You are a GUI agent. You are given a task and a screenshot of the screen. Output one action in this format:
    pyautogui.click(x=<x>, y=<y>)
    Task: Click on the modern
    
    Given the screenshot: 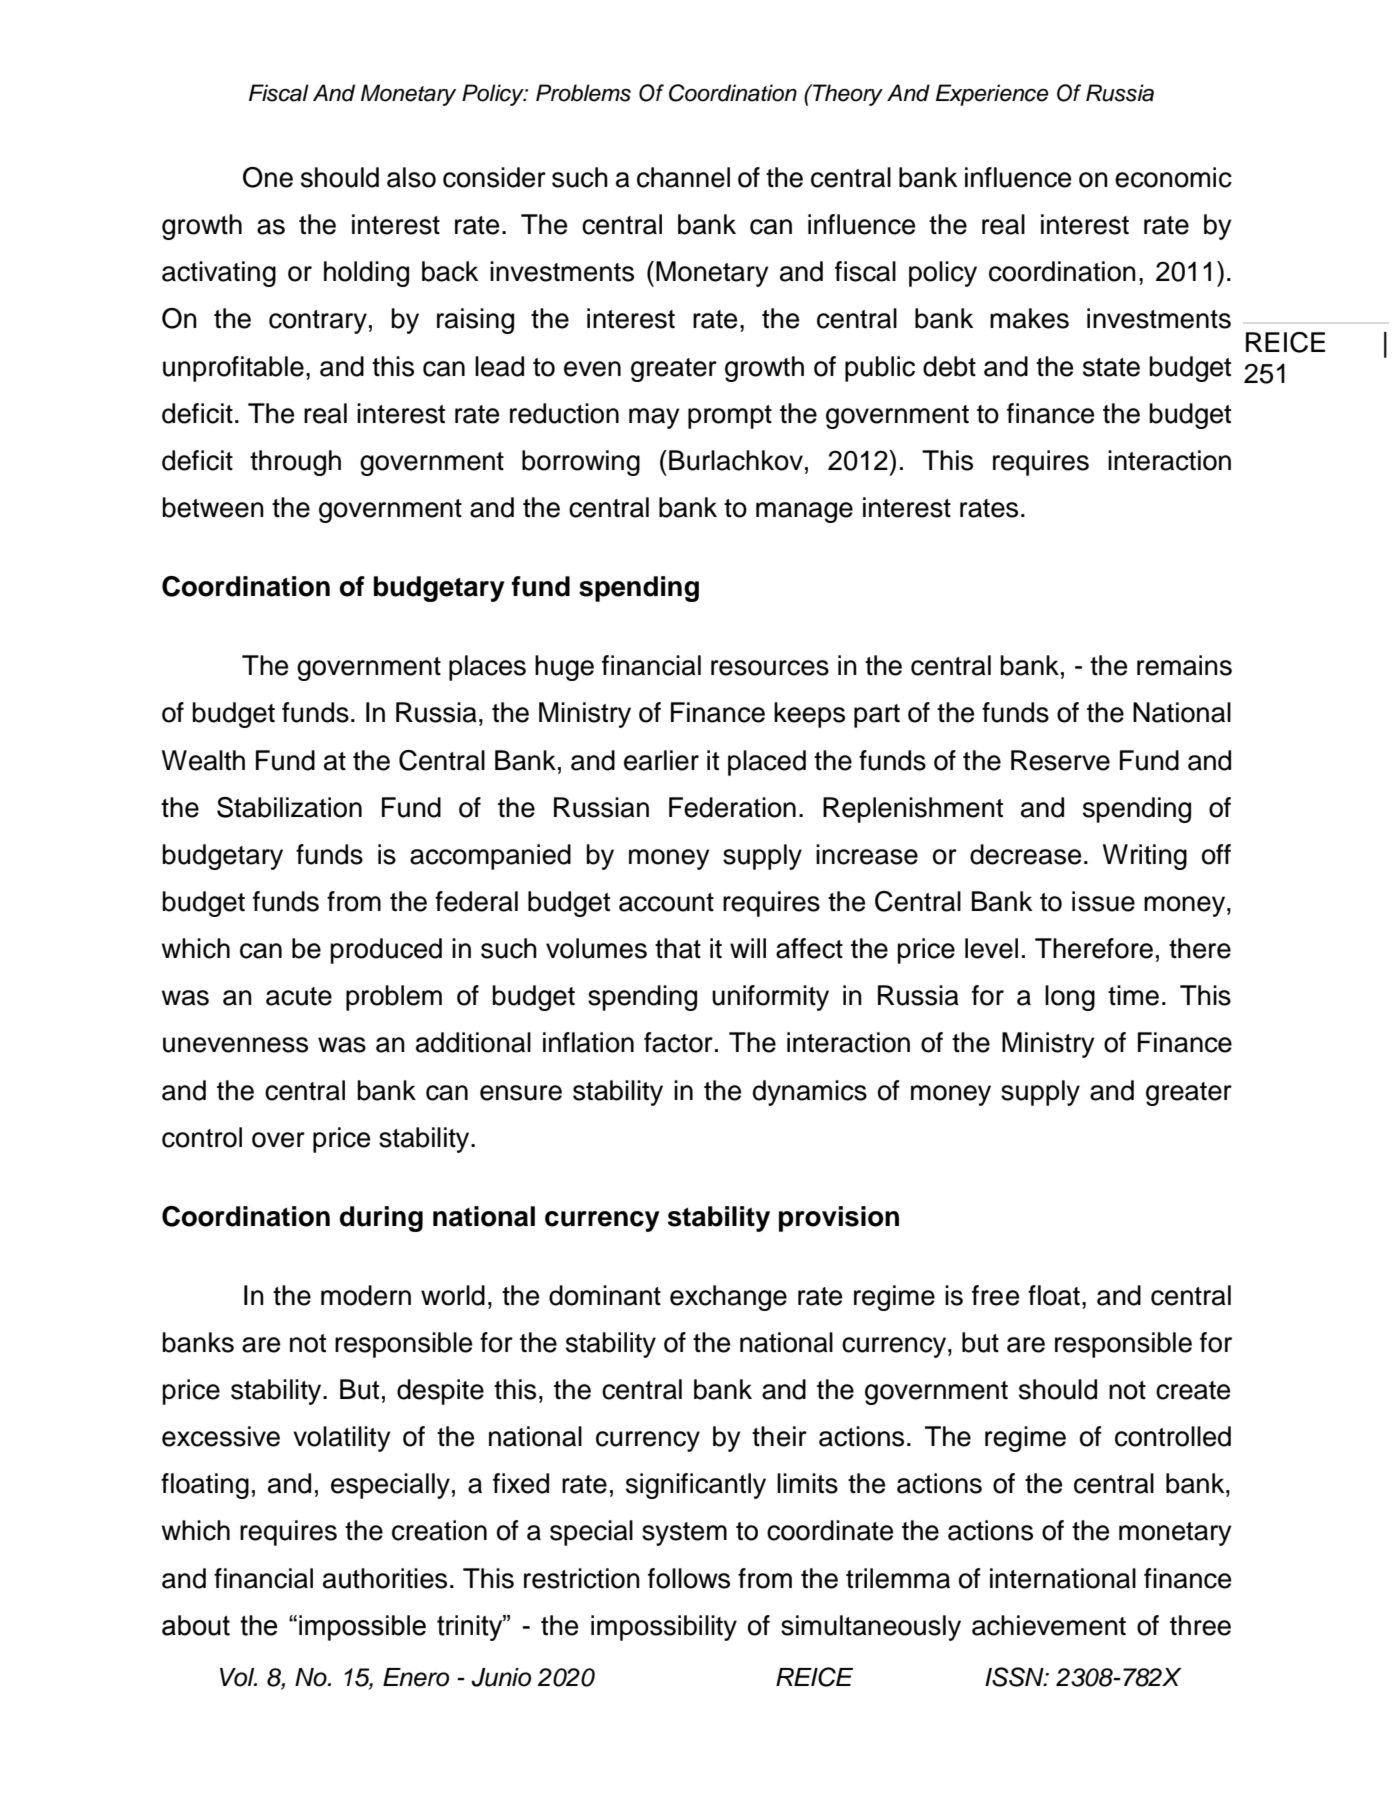 What is the action you would take?
    pyautogui.click(x=366, y=1295)
